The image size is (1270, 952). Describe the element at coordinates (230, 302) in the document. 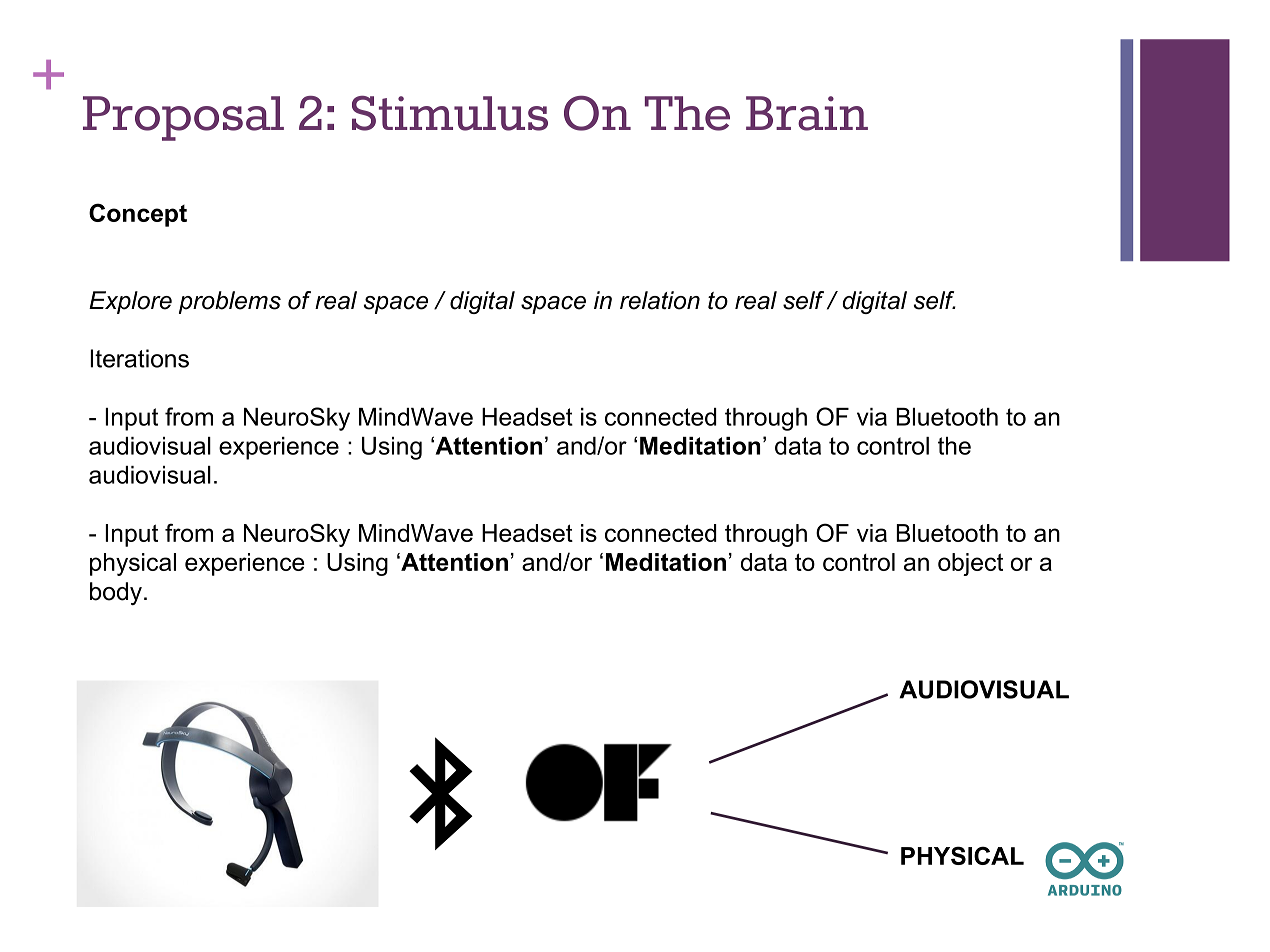

I see `problems` at that location.
